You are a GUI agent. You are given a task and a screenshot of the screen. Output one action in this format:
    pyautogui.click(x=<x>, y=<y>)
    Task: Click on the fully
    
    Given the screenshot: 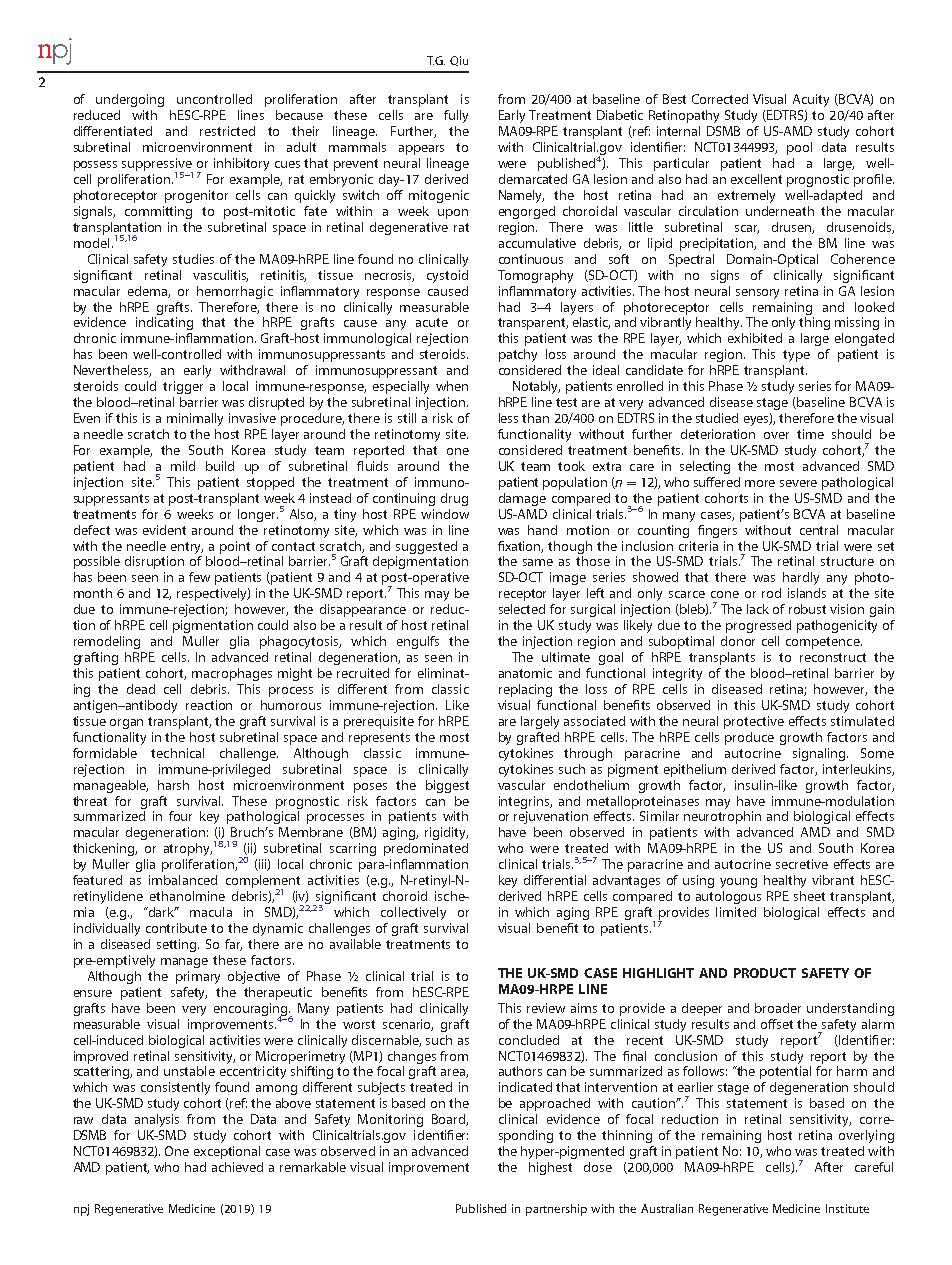 What is the action you would take?
    pyautogui.click(x=456, y=116)
